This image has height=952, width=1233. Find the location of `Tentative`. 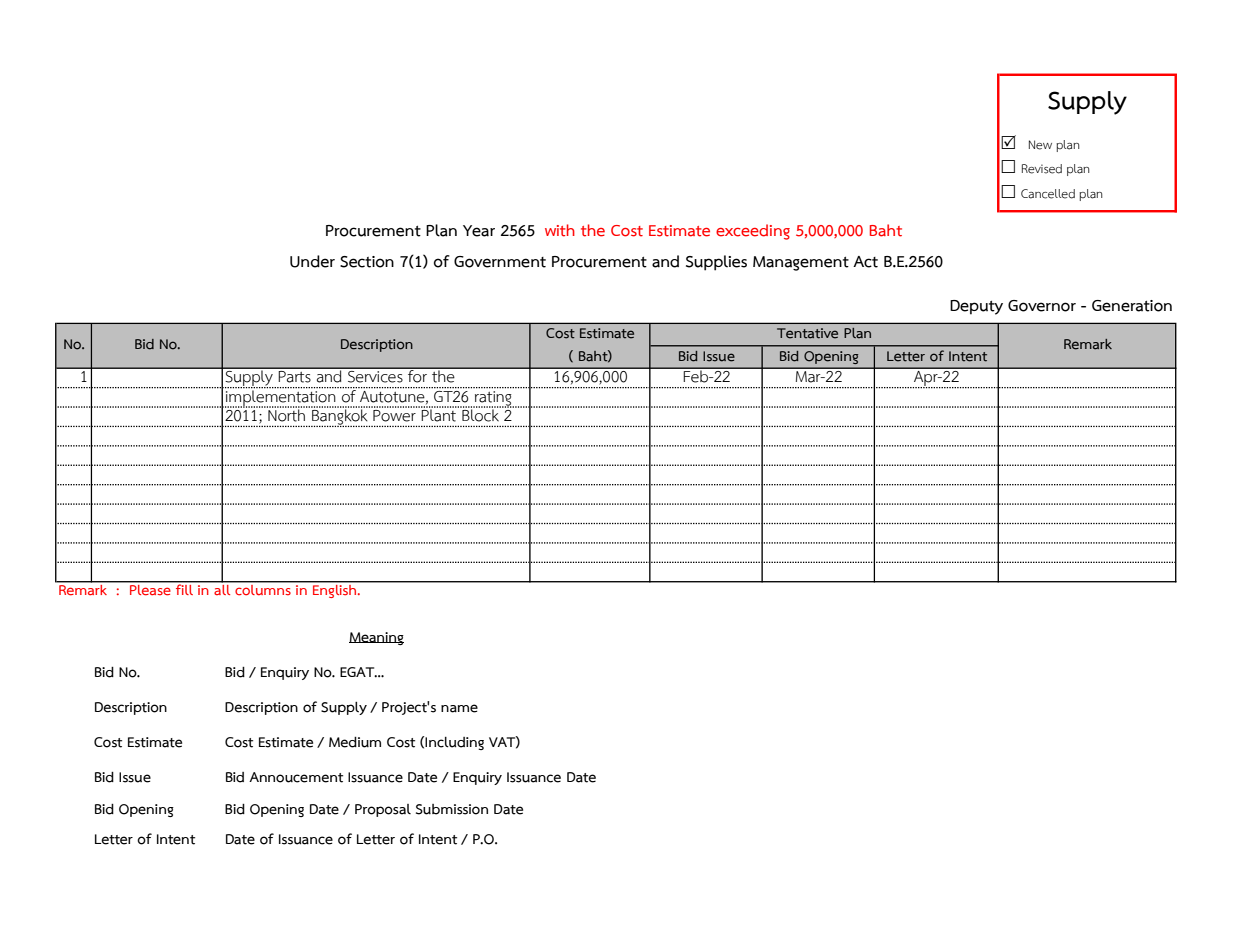

Tentative is located at coordinates (807, 333).
